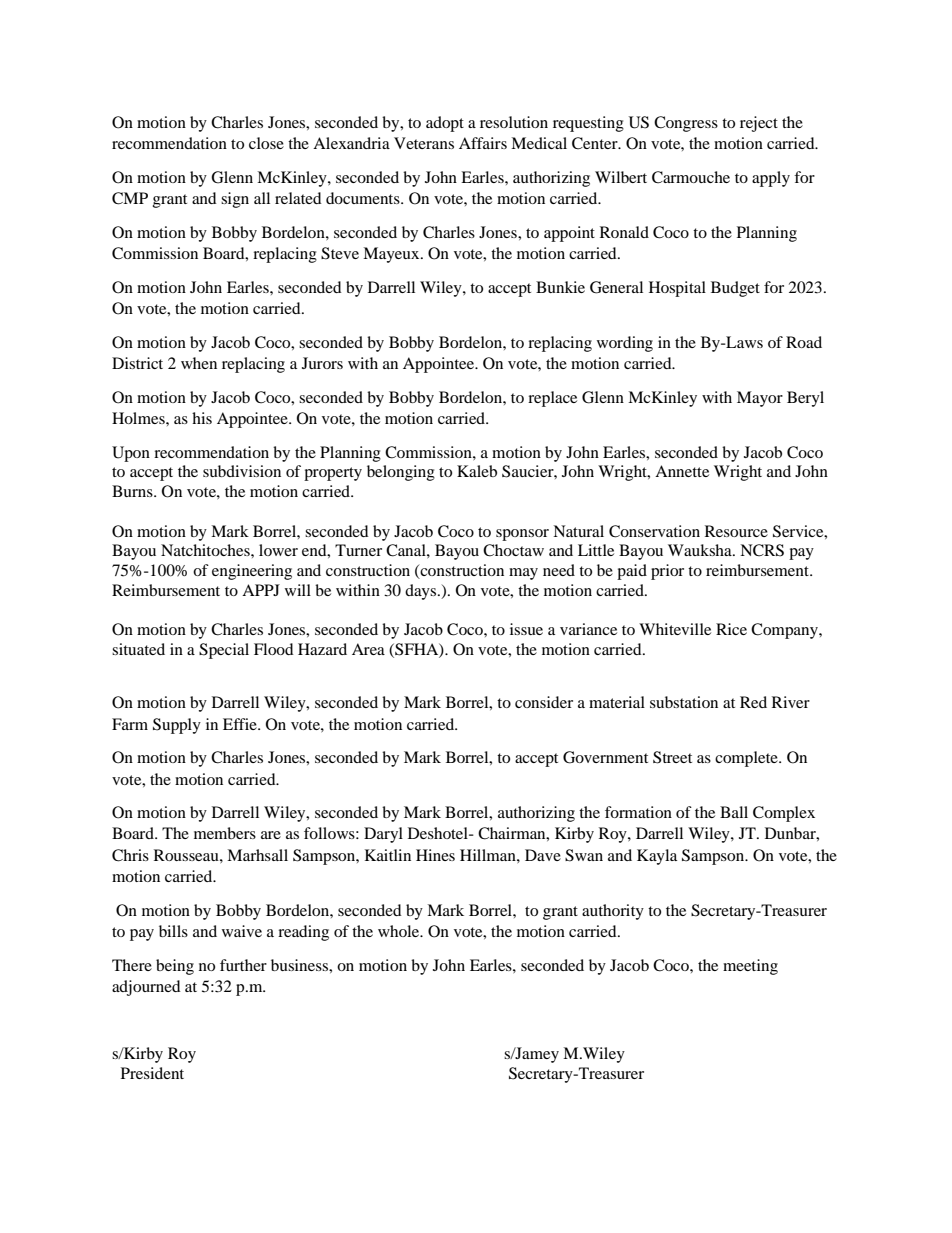 The height and width of the screenshot is (1233, 952). What do you see at coordinates (225, 833) in the screenshot?
I see `members` at bounding box center [225, 833].
